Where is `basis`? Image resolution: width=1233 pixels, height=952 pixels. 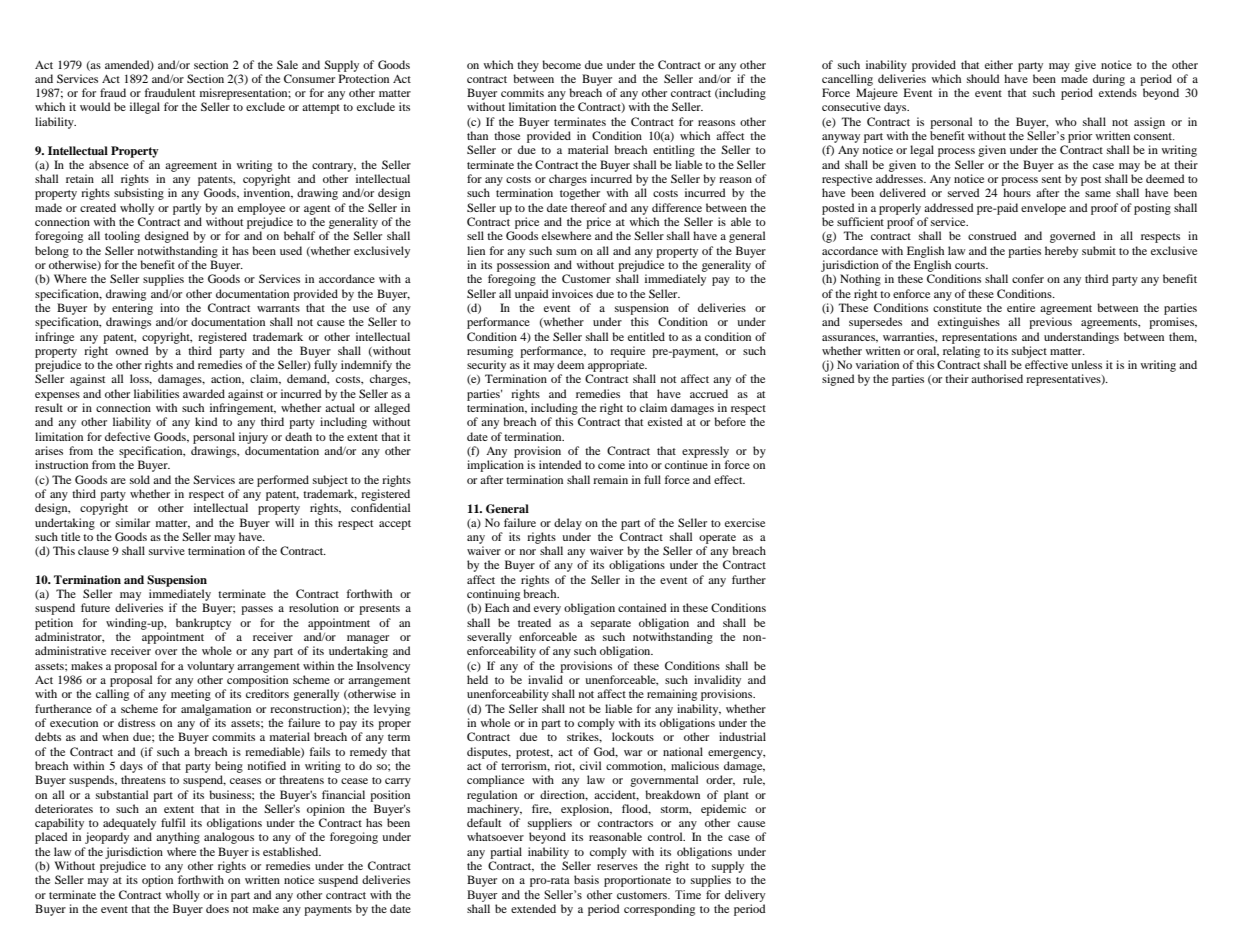 basis is located at coordinates (586, 879).
